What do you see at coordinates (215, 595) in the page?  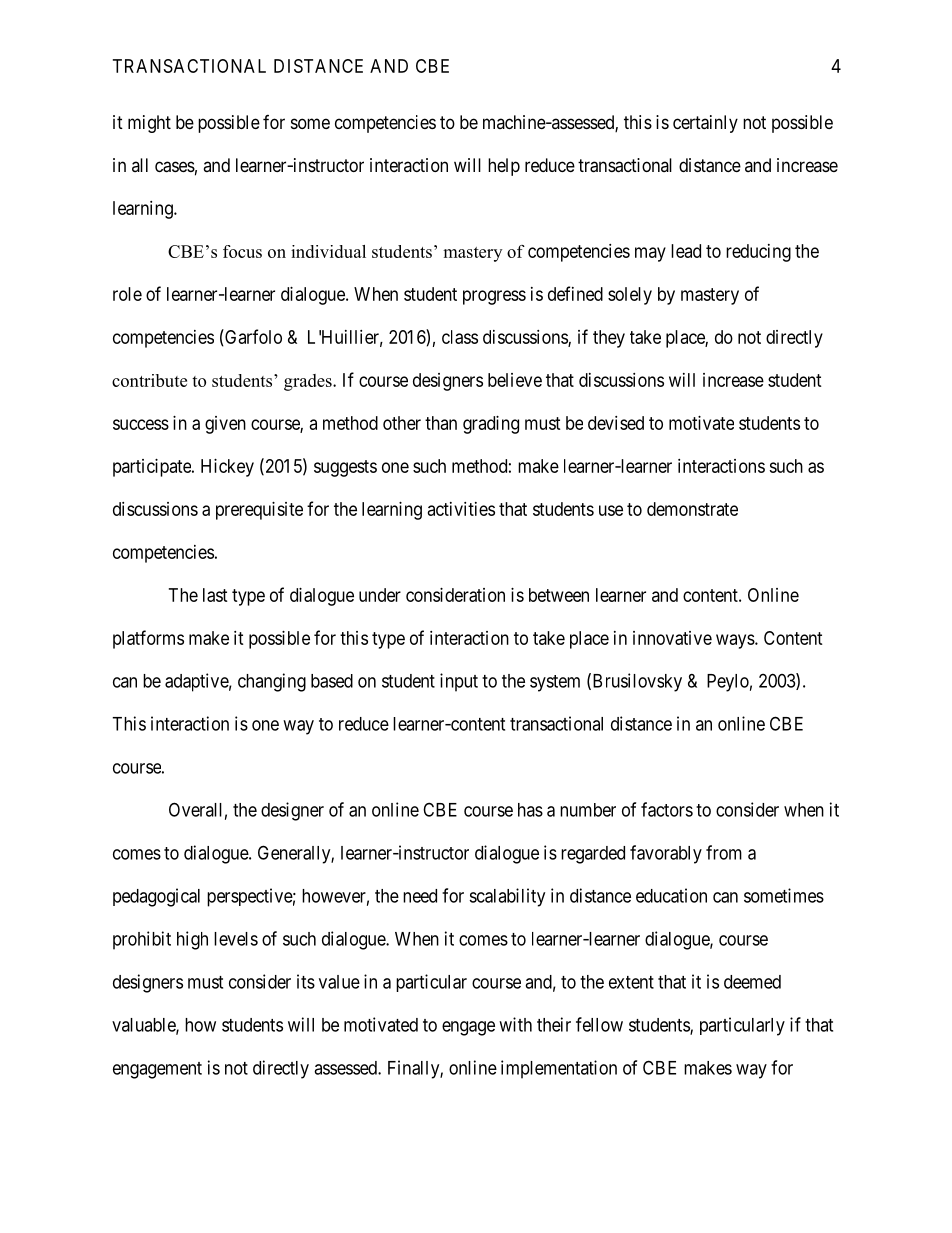 I see `last` at bounding box center [215, 595].
